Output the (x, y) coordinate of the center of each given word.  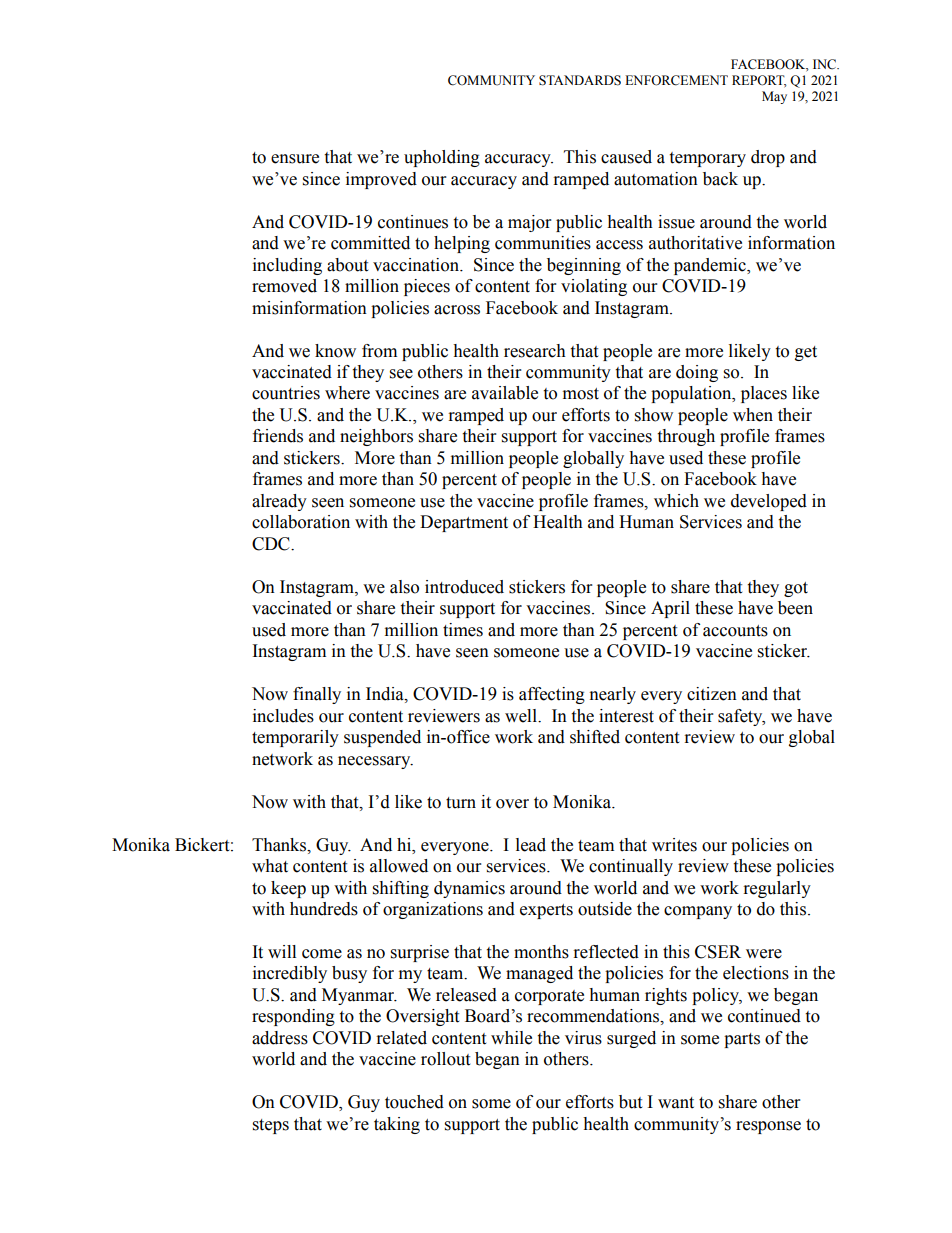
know (335, 351)
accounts (735, 631)
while (511, 1038)
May (774, 97)
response (768, 1127)
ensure (295, 159)
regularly (777, 889)
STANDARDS (580, 80)
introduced (464, 587)
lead (531, 845)
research (535, 351)
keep (288, 889)
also (404, 587)
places (764, 394)
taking (397, 1125)
